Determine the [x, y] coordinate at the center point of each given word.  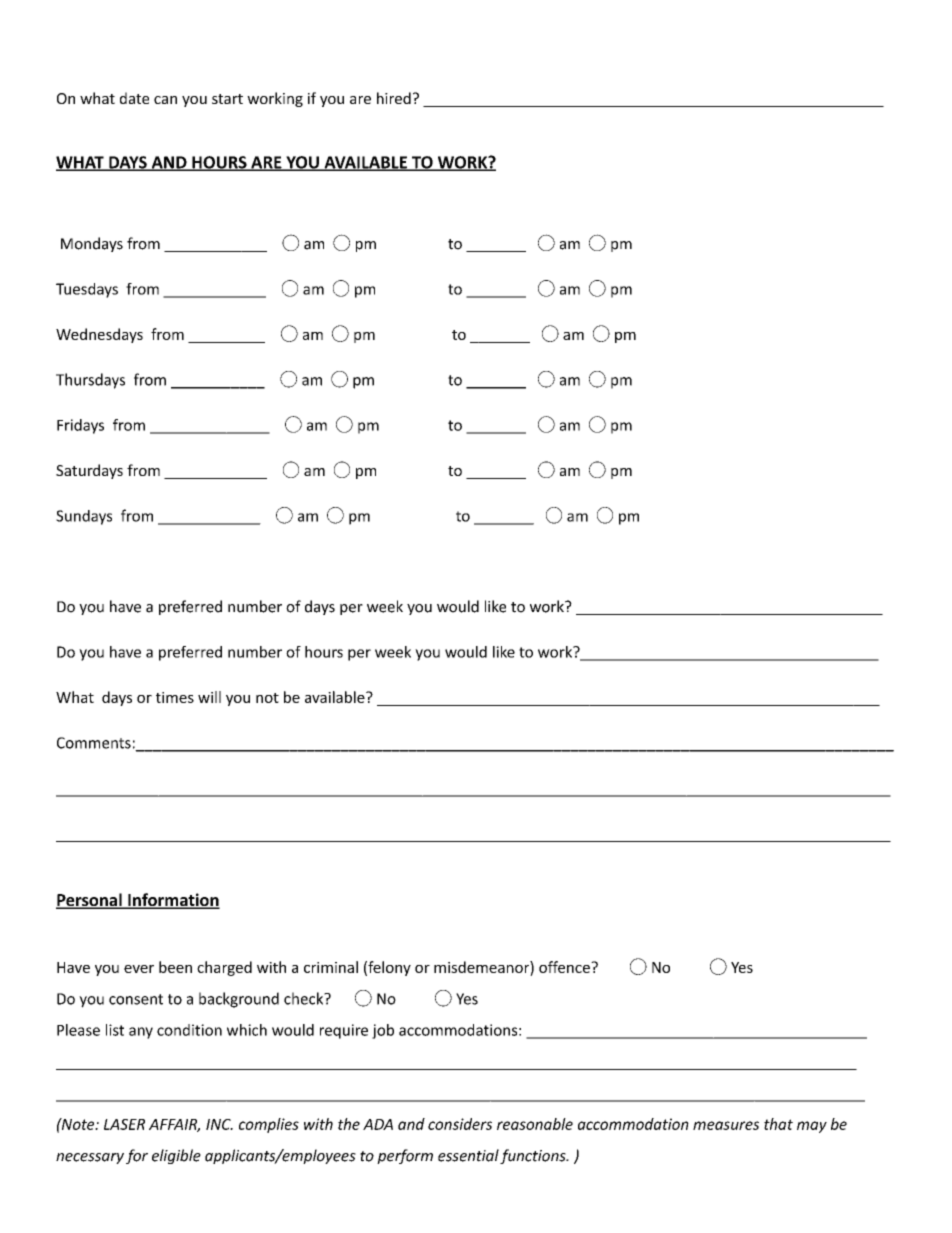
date [134, 98]
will [209, 697]
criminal [331, 967]
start [227, 99]
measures [726, 1125]
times [175, 697]
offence [565, 967]
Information [173, 901]
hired [394, 98]
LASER [124, 1124]
